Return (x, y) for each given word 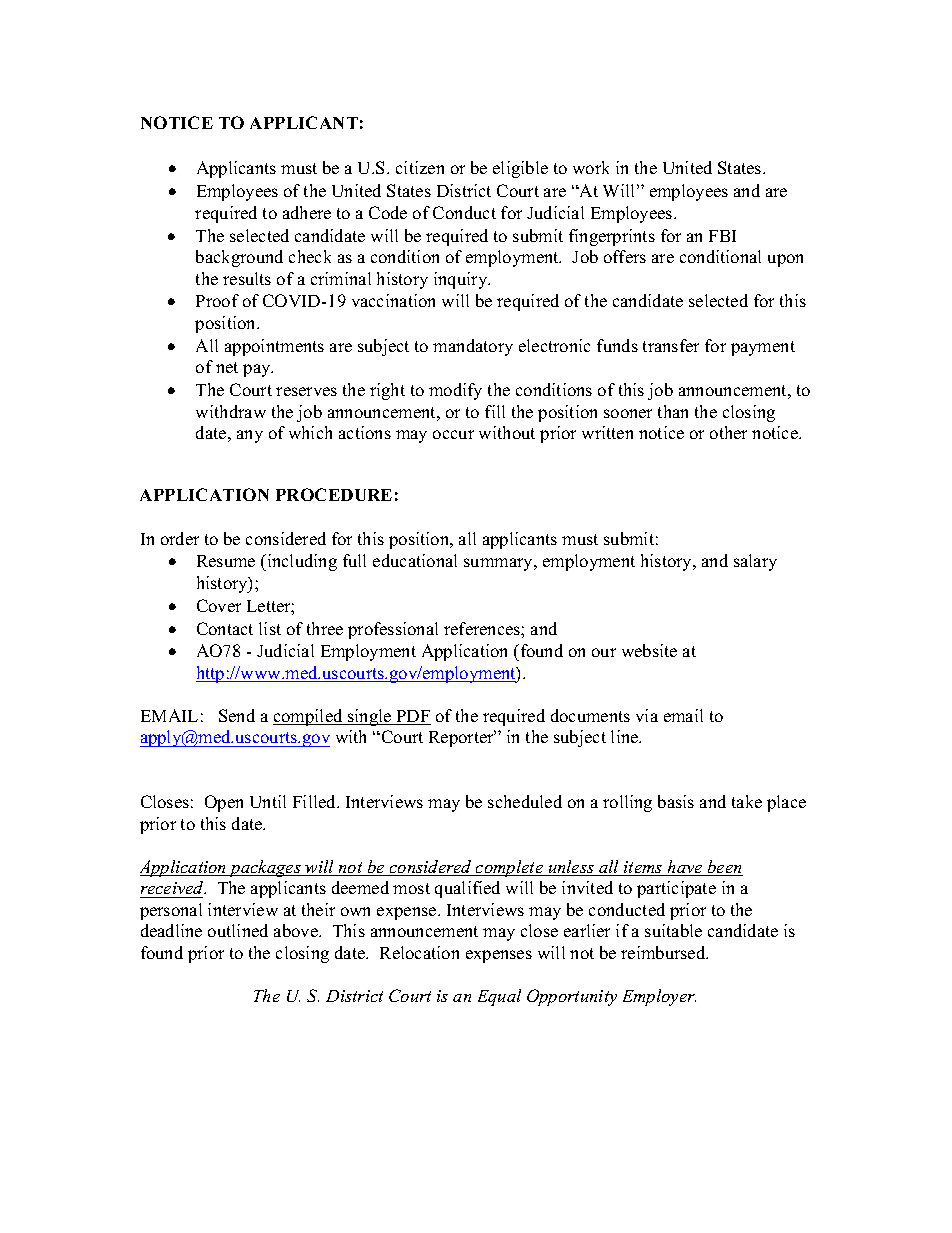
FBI (722, 236)
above (297, 930)
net (227, 367)
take (747, 801)
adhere (307, 212)
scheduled (525, 801)
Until (268, 801)
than (673, 411)
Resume (226, 561)
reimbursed (664, 952)
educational (415, 560)
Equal (499, 997)
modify (455, 391)
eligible (520, 169)
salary (755, 562)
